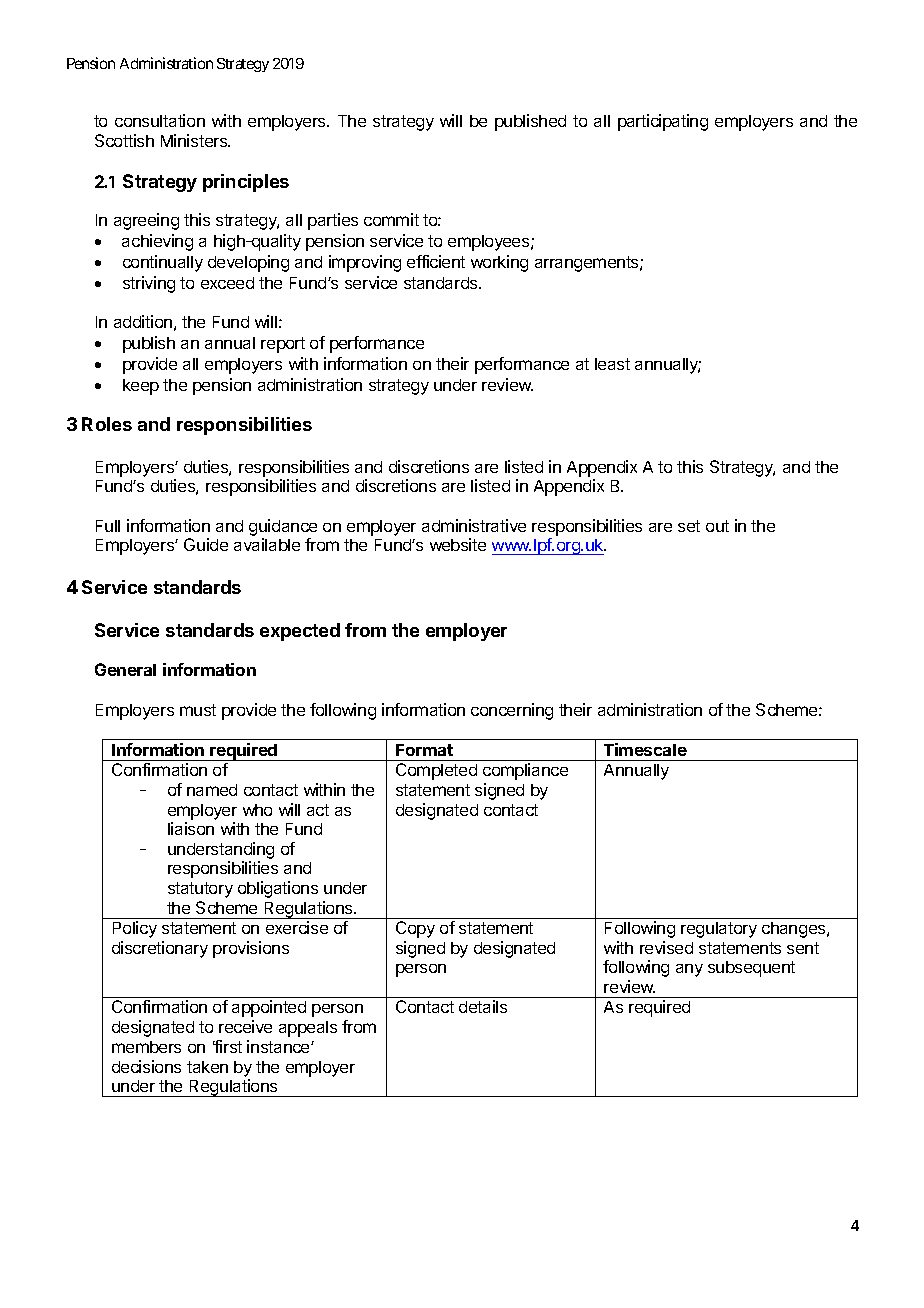  Describe the element at coordinates (663, 122) in the image. I see `participating` at that location.
